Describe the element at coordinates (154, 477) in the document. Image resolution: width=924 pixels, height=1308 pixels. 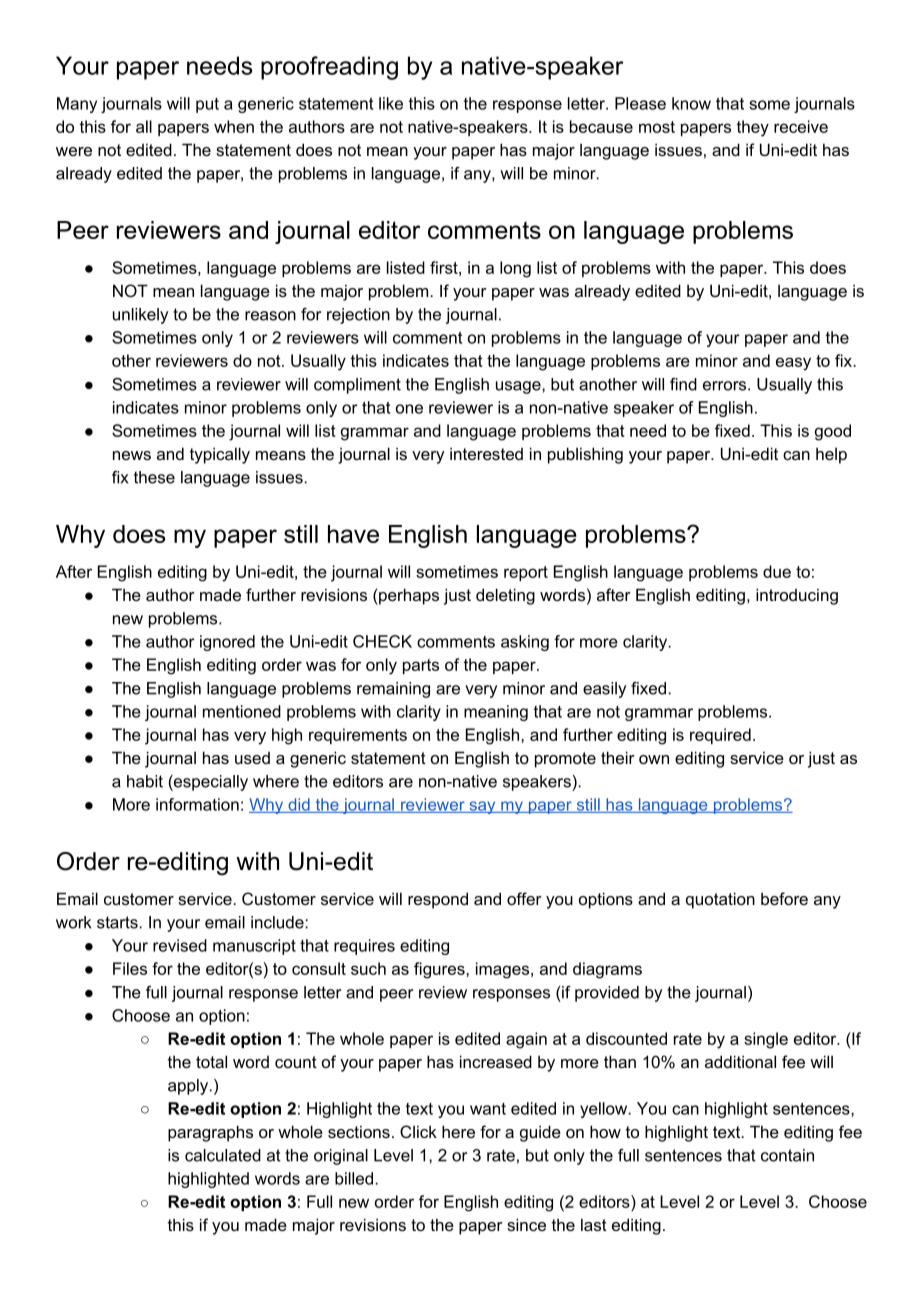
I see `these` at that location.
